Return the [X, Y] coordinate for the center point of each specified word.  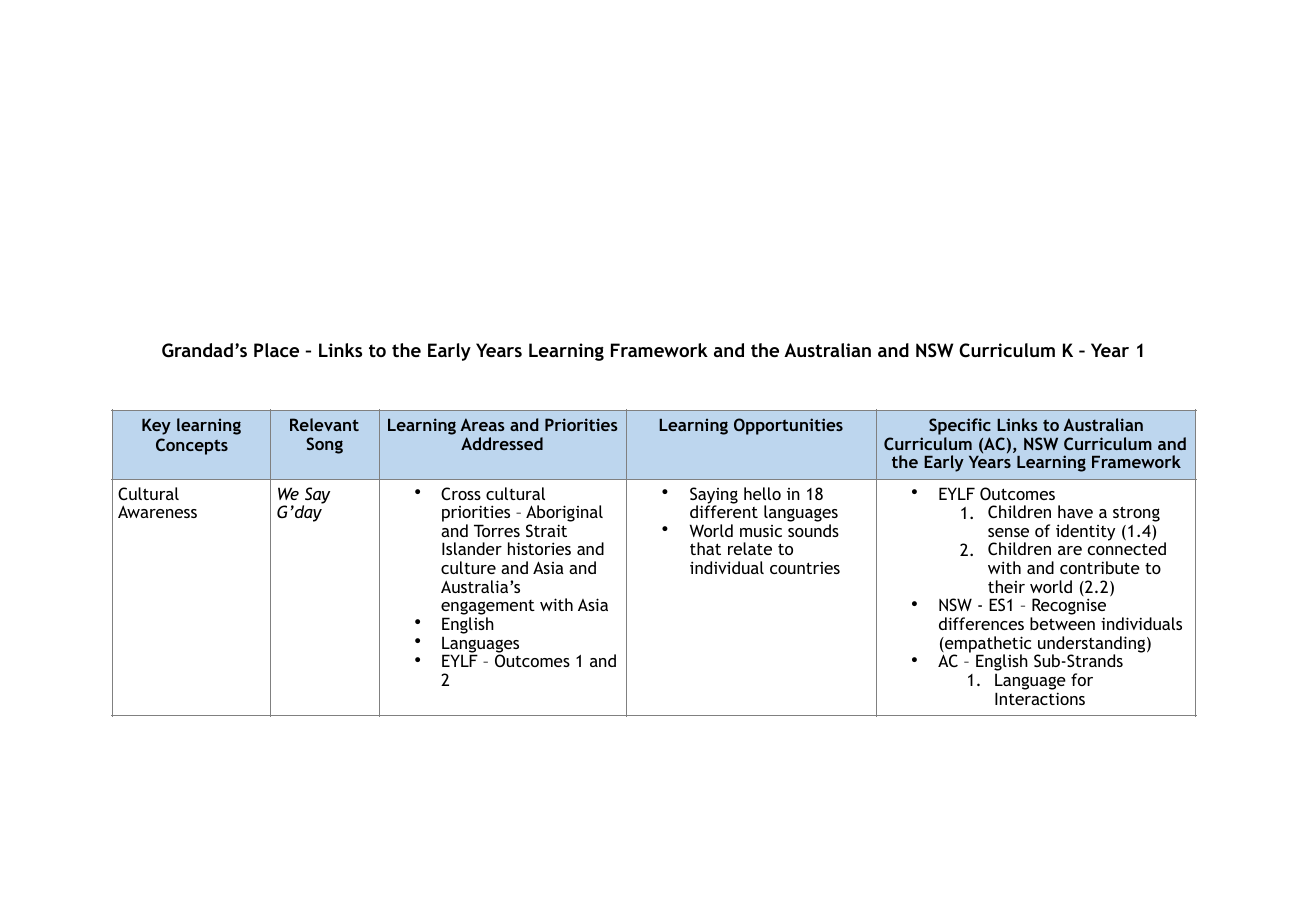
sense [1008, 532]
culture [468, 567]
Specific [960, 428]
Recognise [1068, 608]
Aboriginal [564, 515]
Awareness [157, 511]
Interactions [1040, 698]
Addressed [502, 443]
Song [324, 445]
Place [276, 350]
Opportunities [788, 426]
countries [805, 568]
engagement [488, 609]
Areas [482, 424]
